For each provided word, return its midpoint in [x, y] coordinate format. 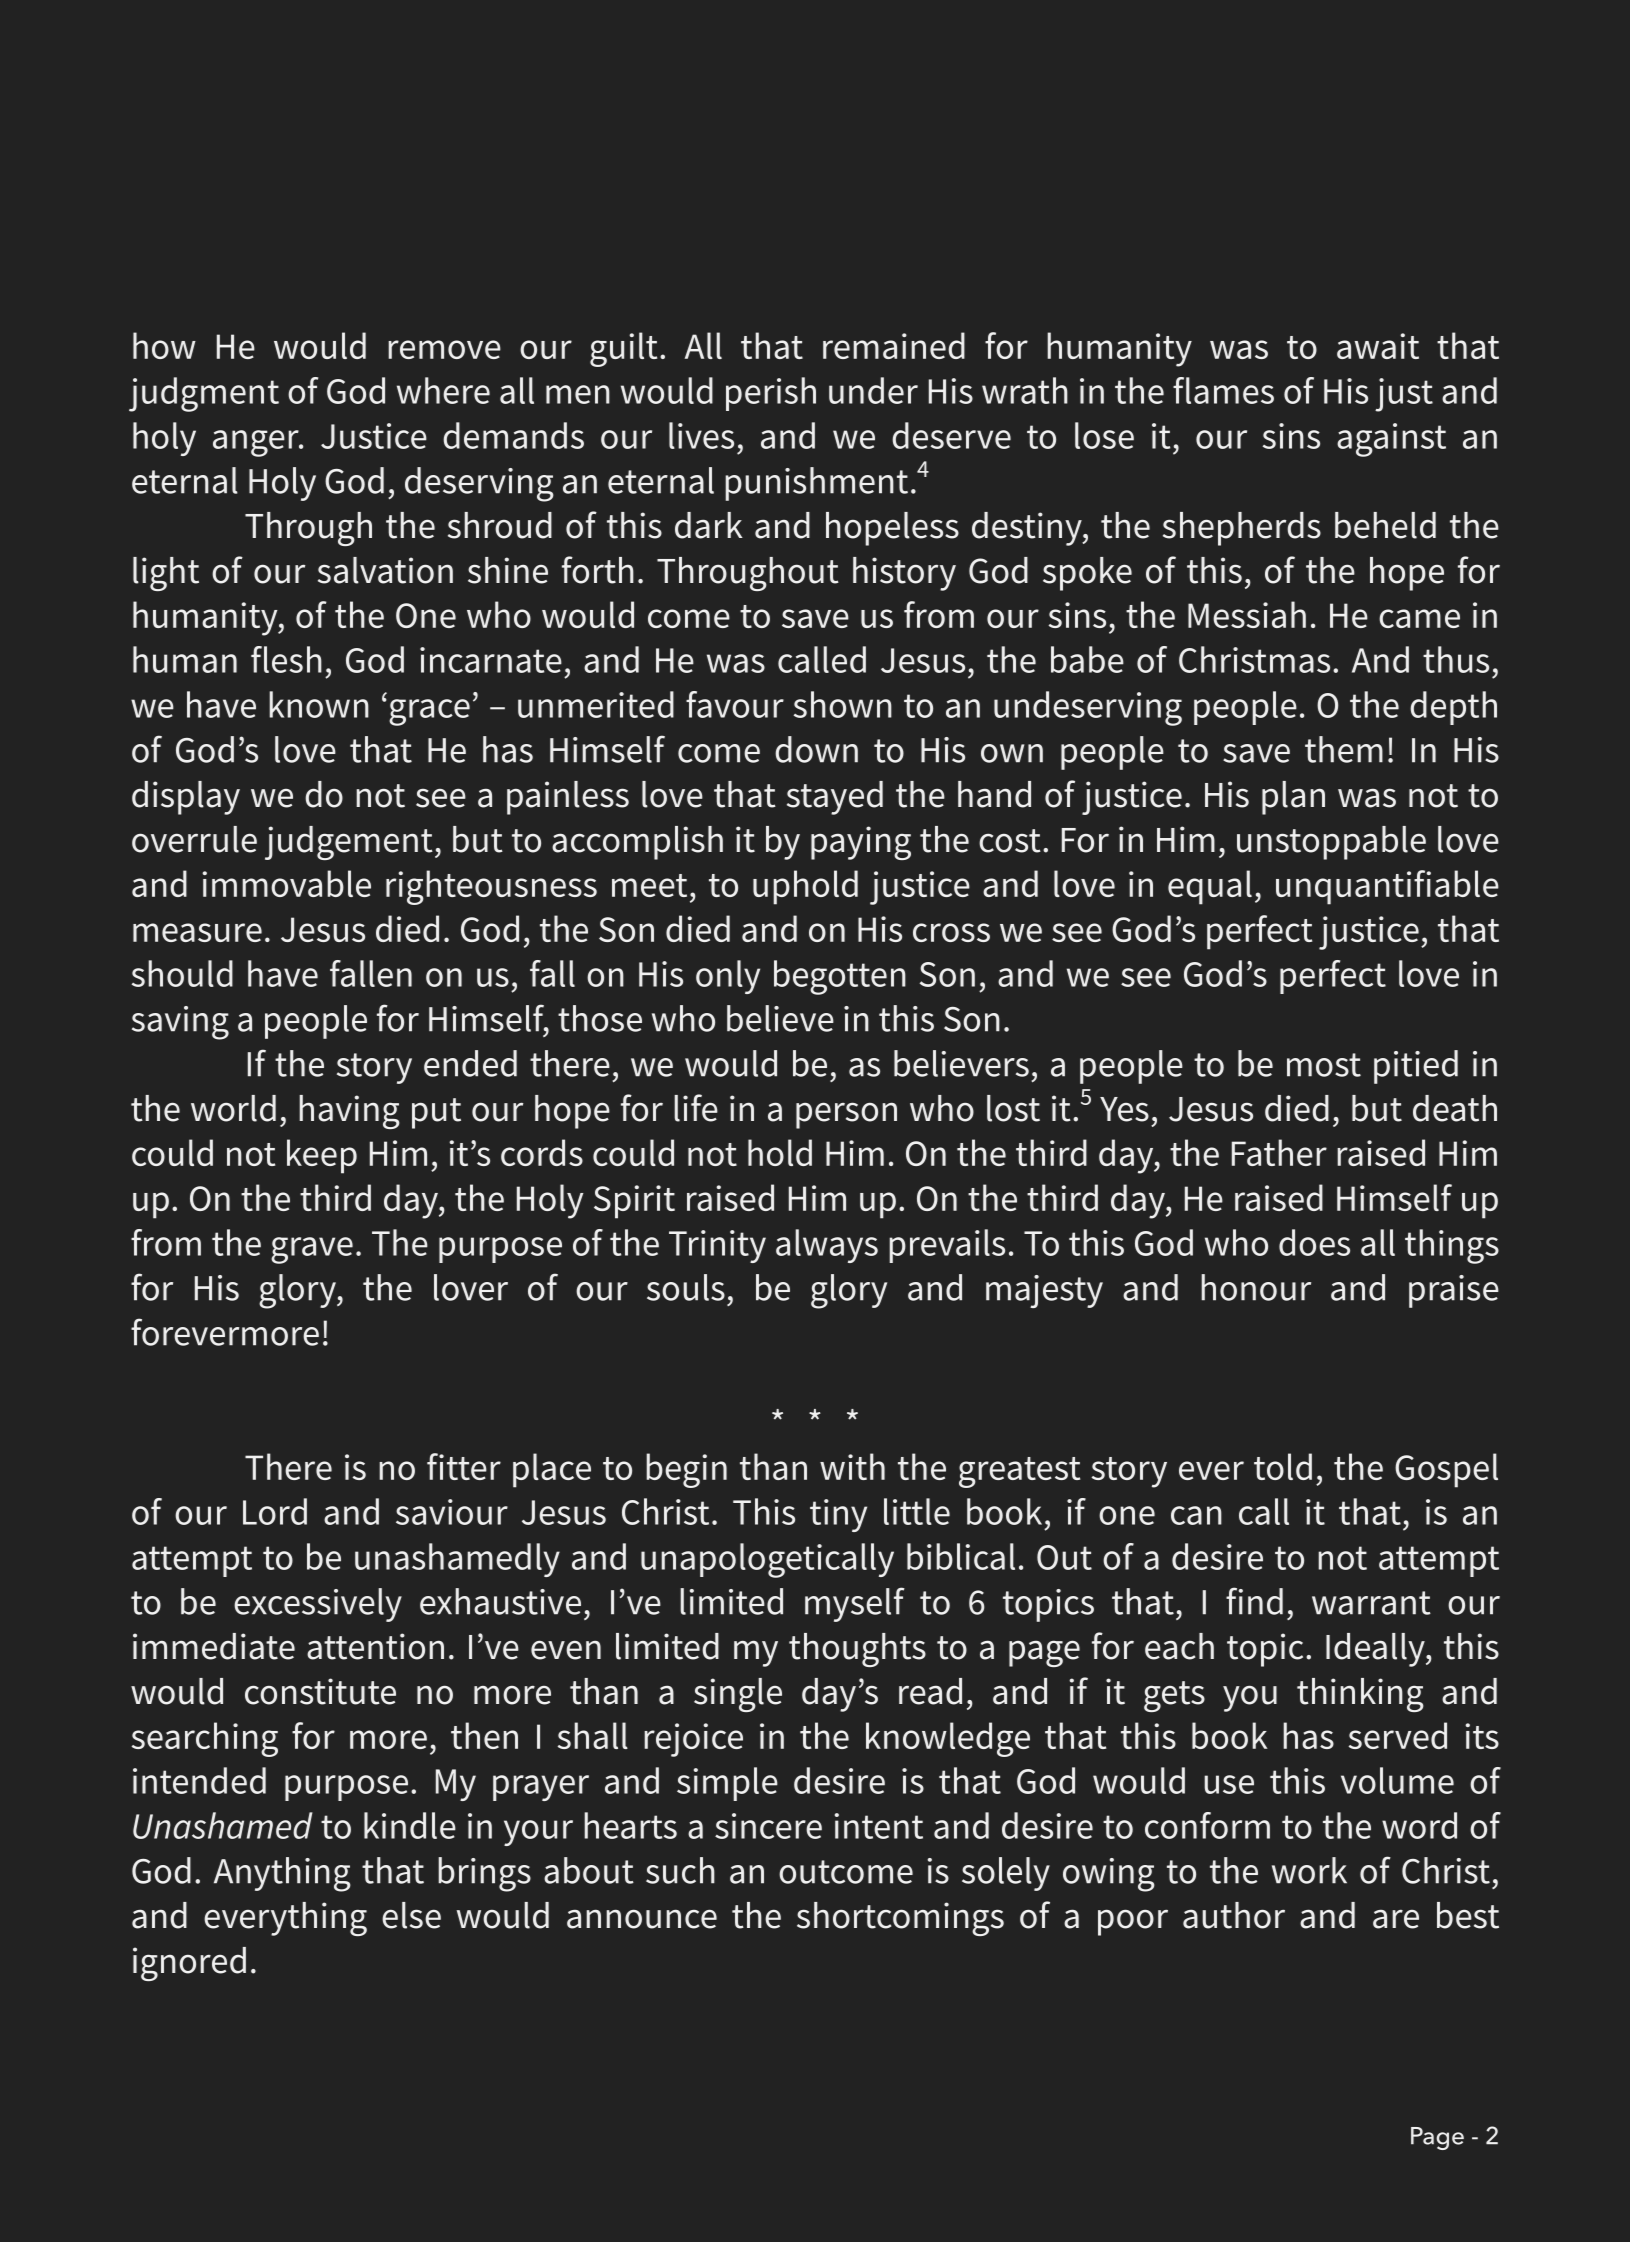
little [917, 1511]
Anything [282, 1874]
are [1396, 1919]
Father [1279, 1152]
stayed [835, 798]
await [1378, 346]
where [443, 390]
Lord [275, 1511]
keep [322, 1156]
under [873, 390]
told [1283, 1466]
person [846, 1115]
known [319, 704]
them [1344, 749]
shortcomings [900, 1919]
